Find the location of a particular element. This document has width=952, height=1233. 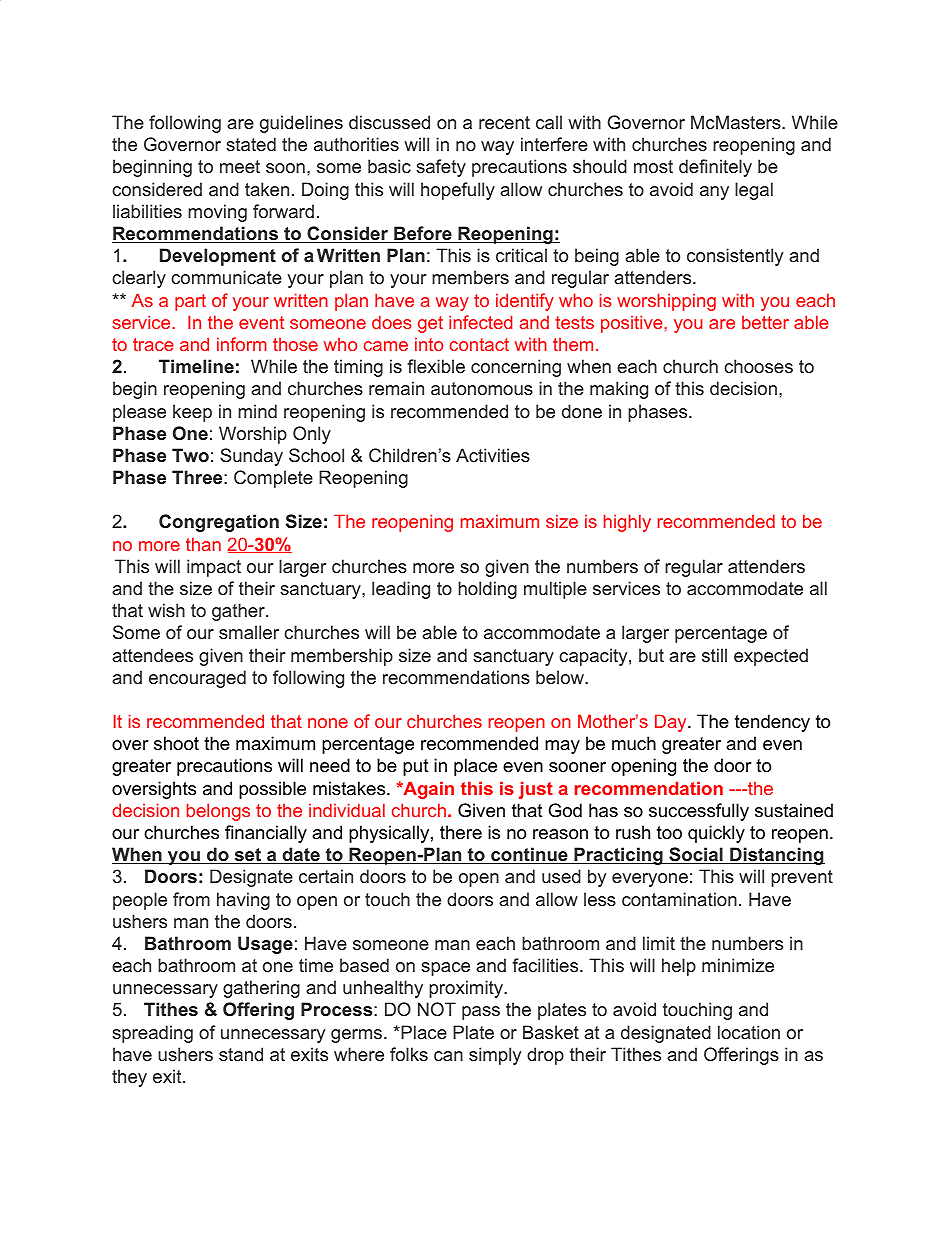

still is located at coordinates (714, 655).
